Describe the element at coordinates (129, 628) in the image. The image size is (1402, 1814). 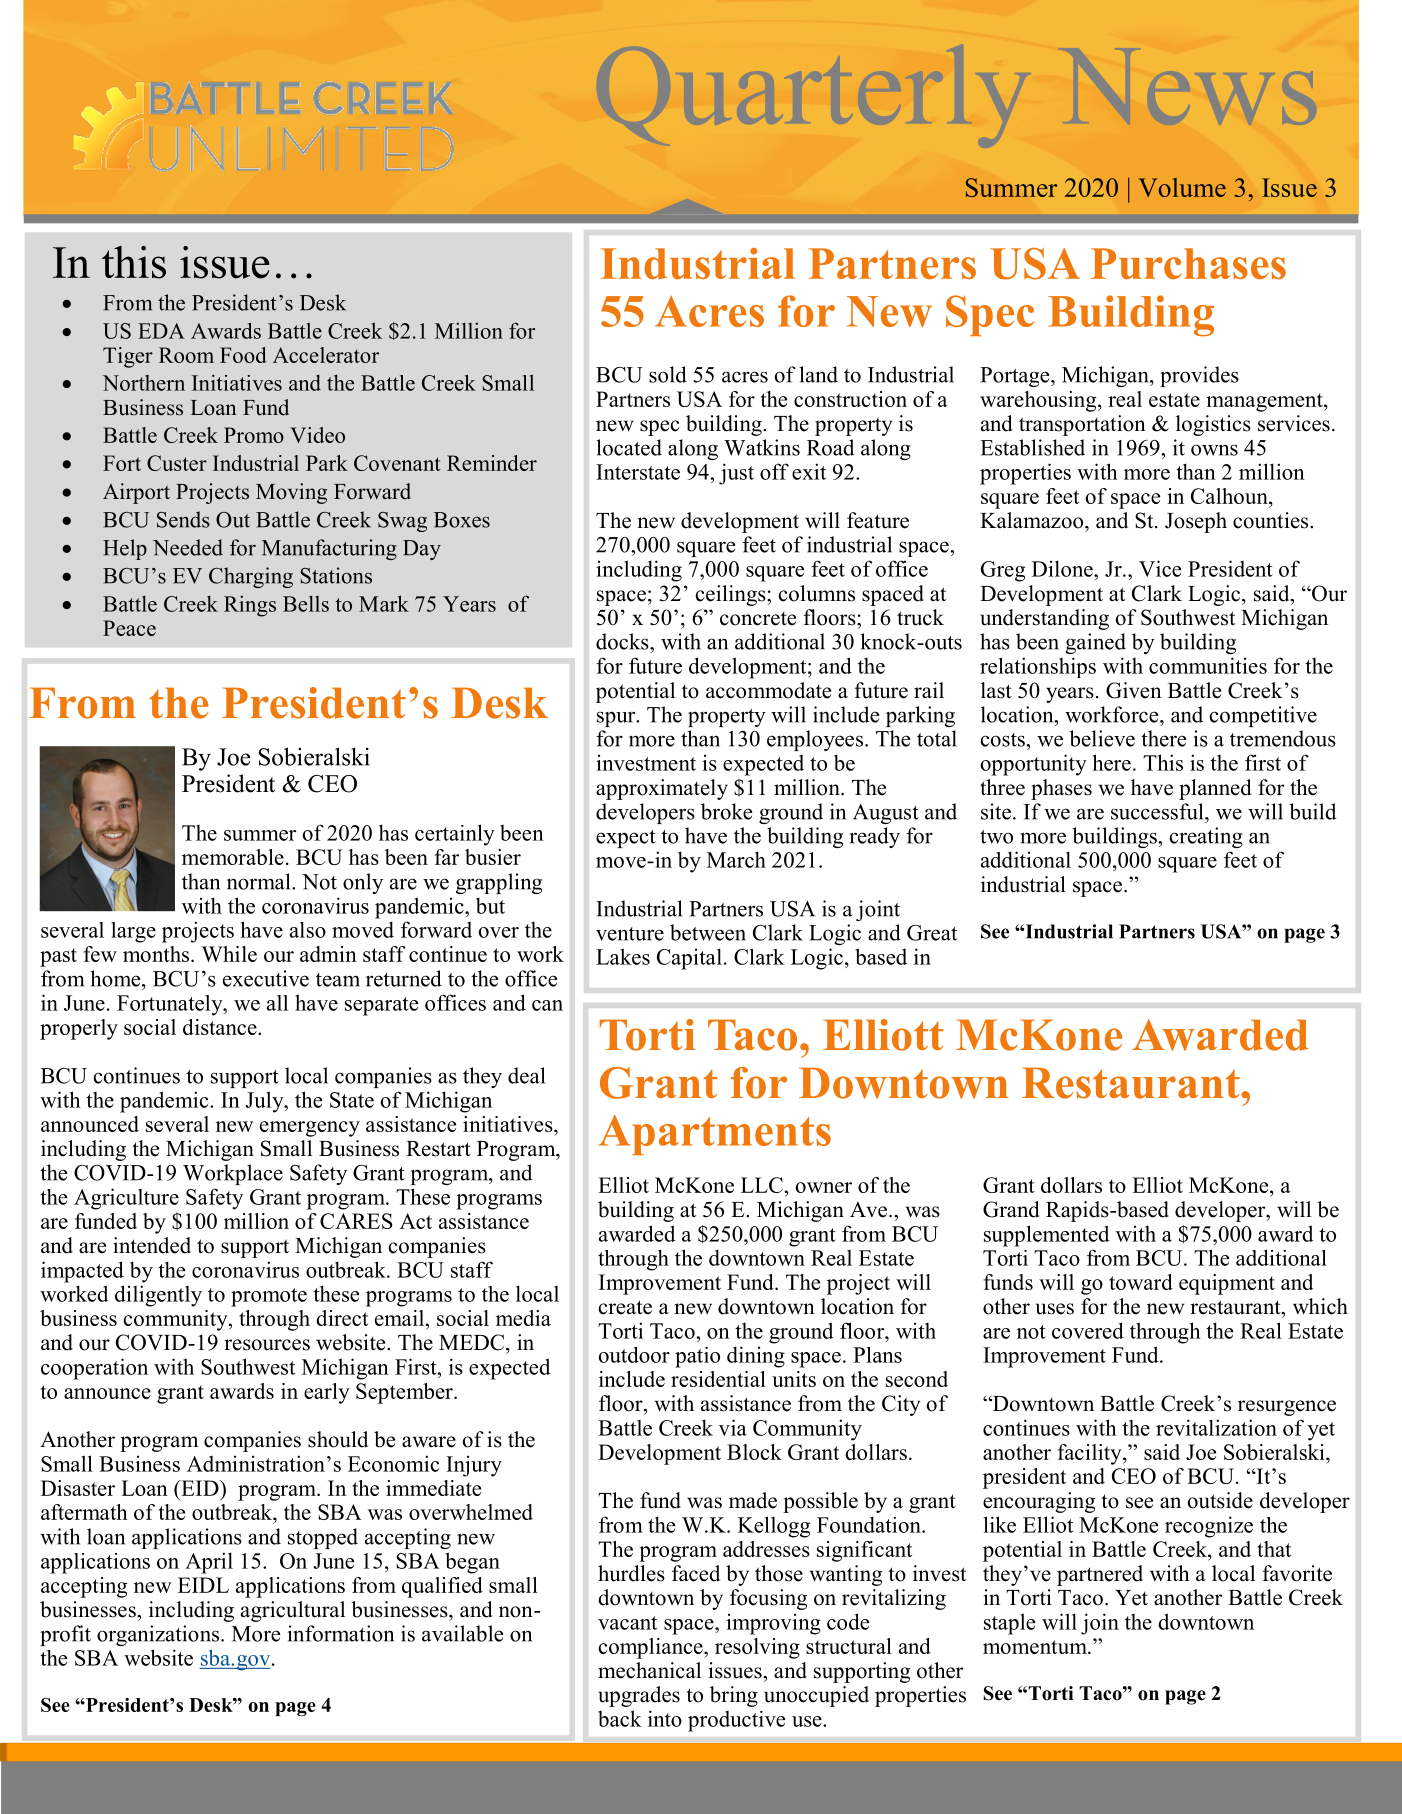
I see `Peace` at that location.
